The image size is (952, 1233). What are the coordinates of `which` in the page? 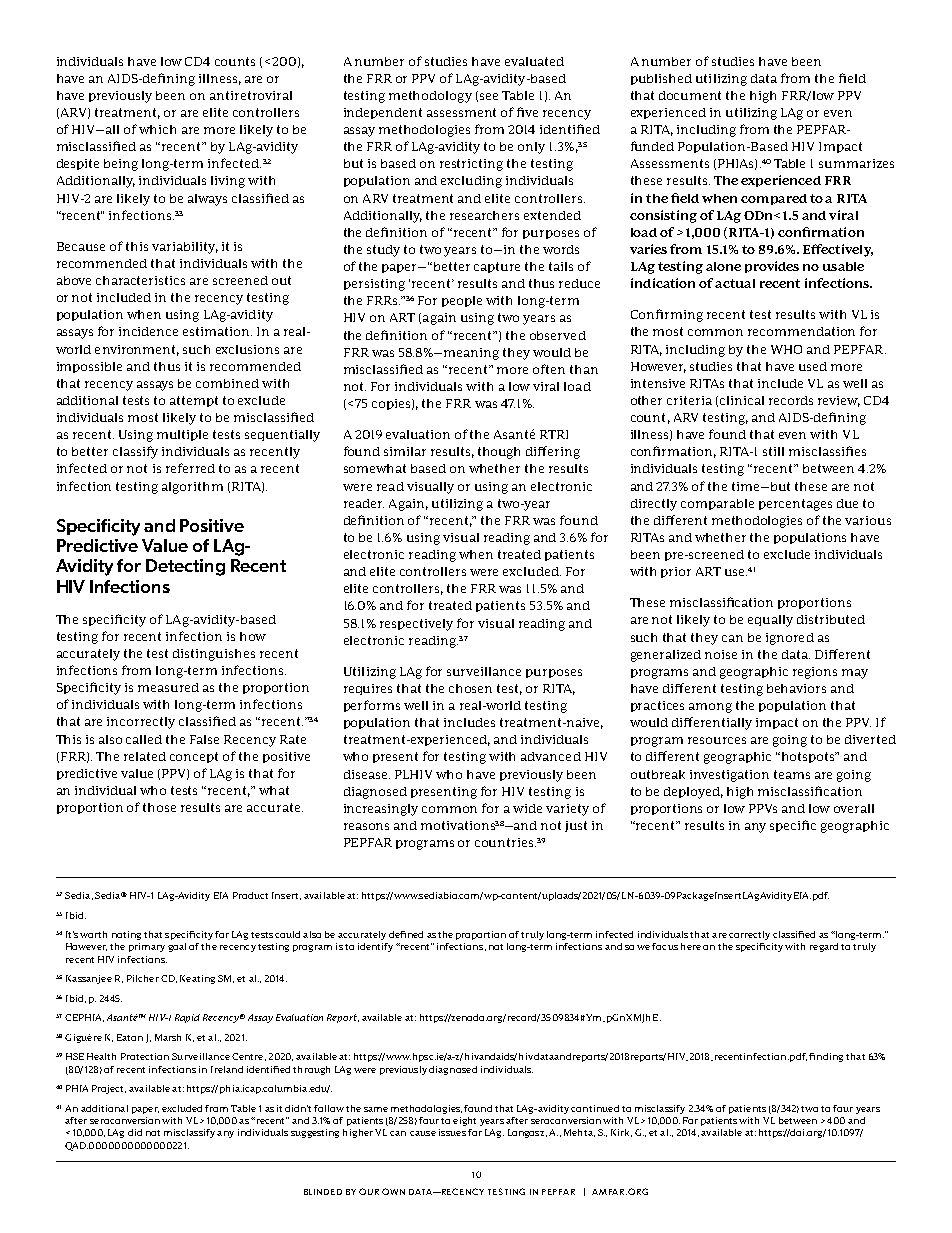 It's located at (157, 129).
